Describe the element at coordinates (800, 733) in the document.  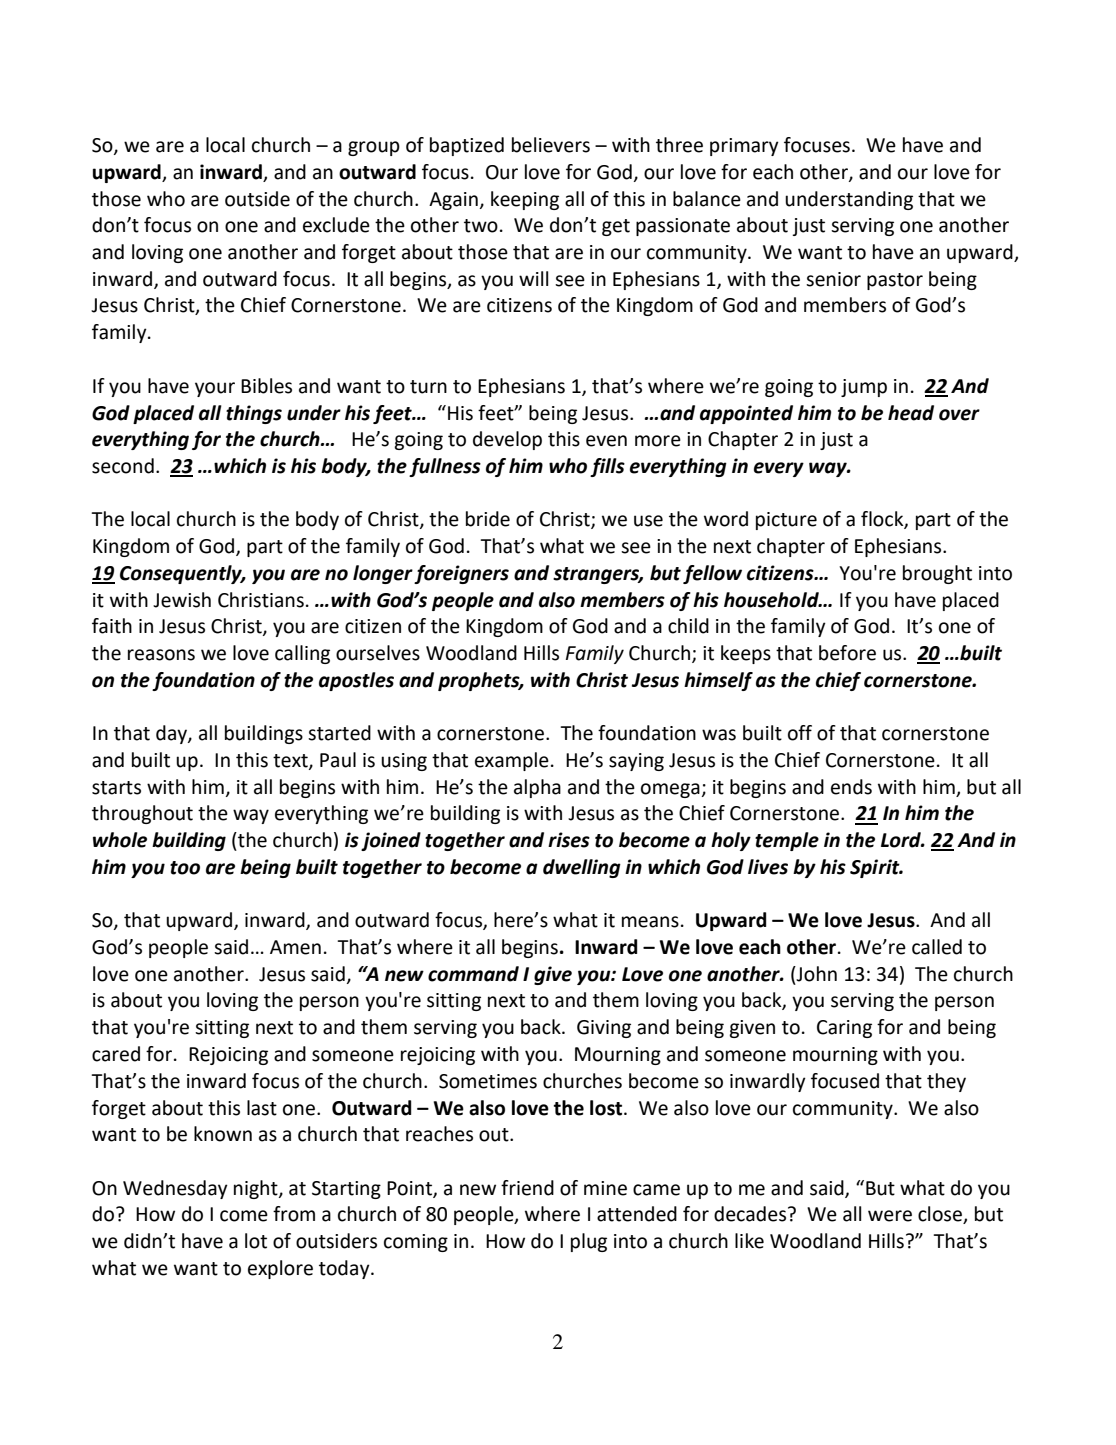
I see `off` at that location.
